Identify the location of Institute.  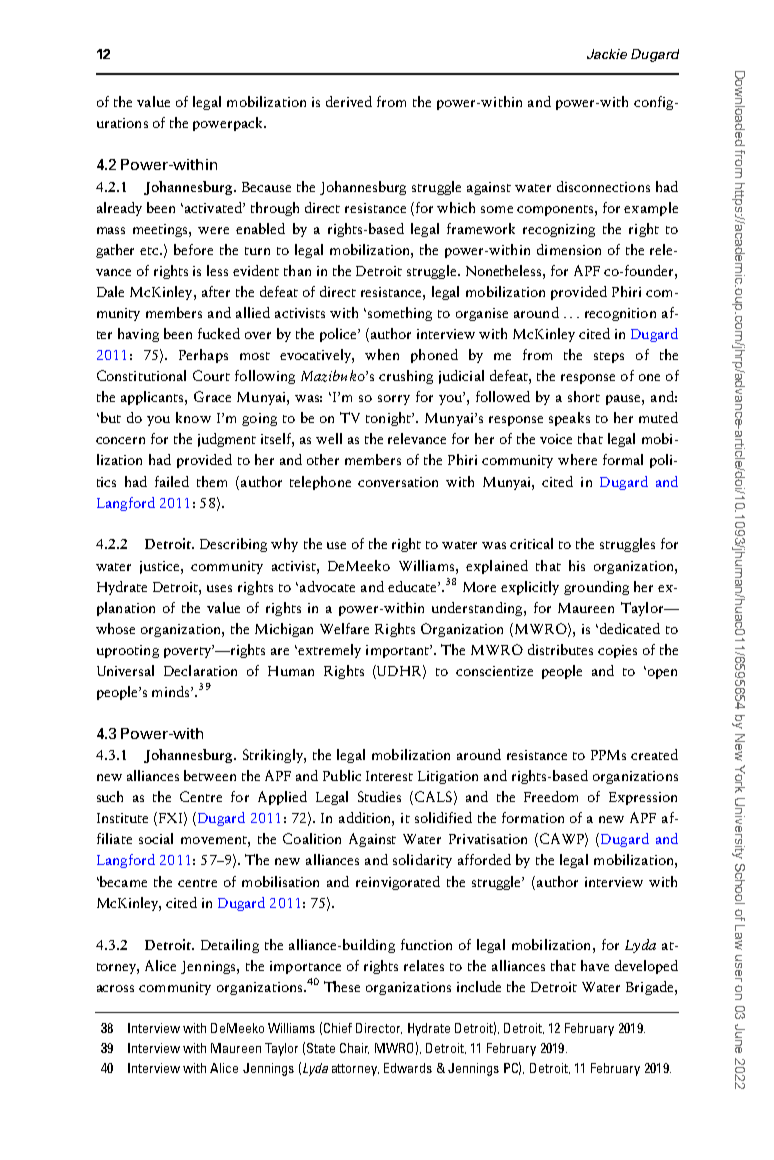
(122, 818).
